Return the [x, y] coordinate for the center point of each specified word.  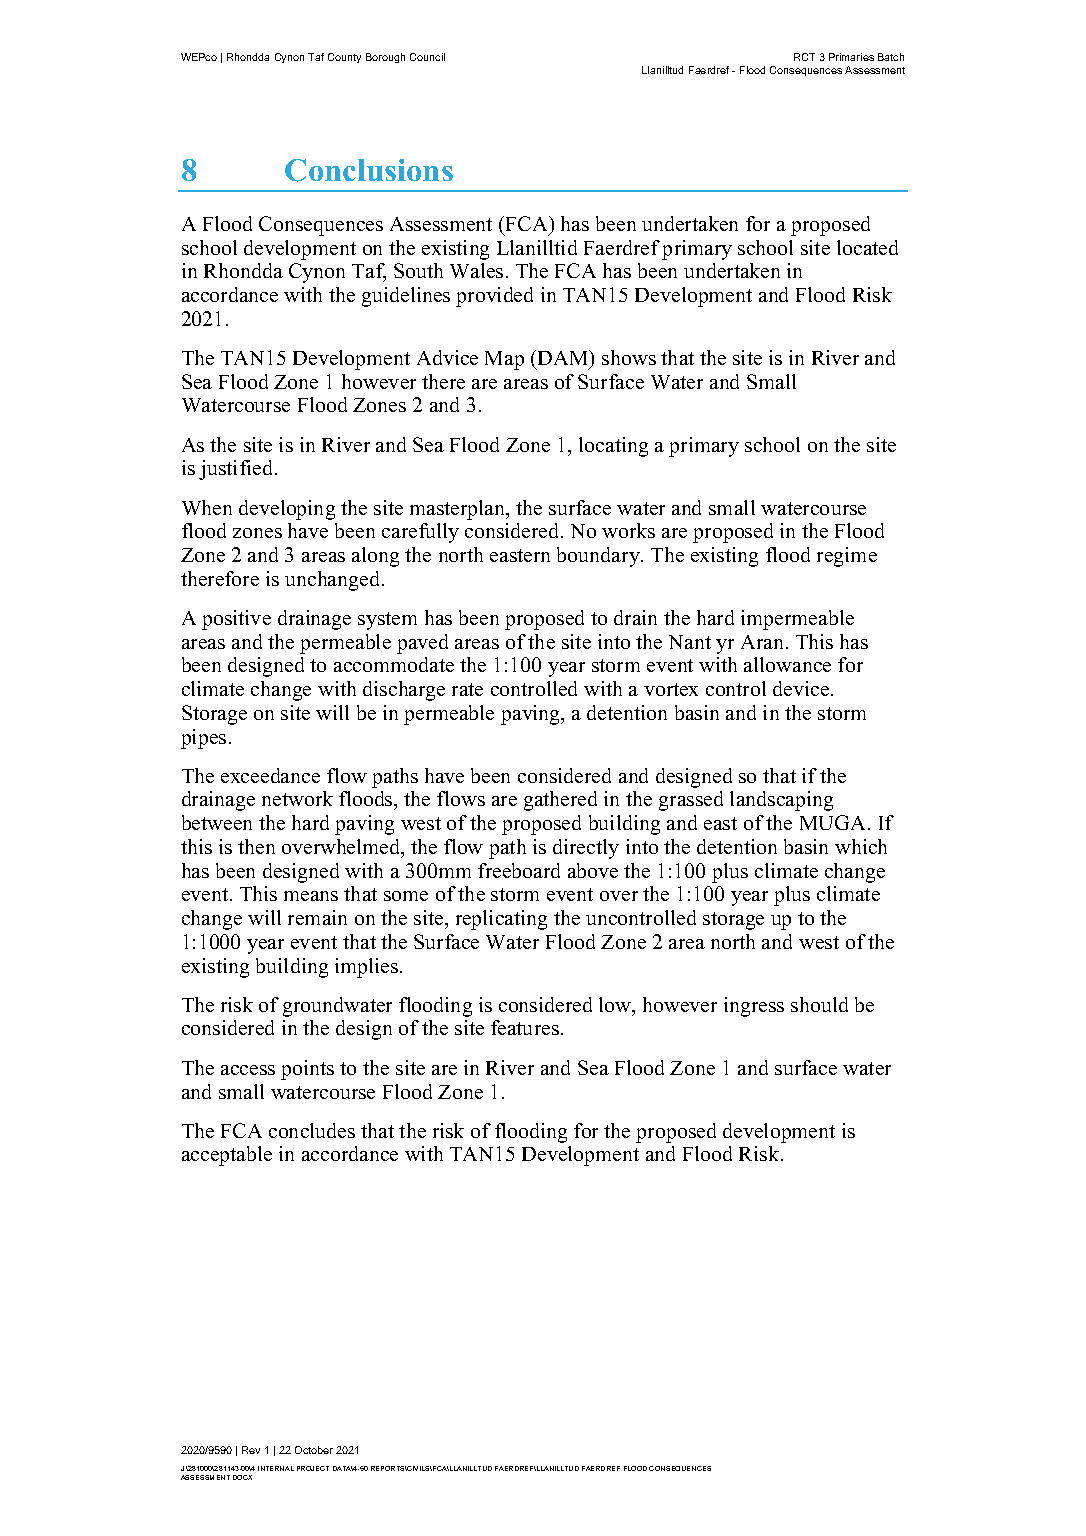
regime [847, 557]
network [297, 798]
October [314, 1450]
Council [427, 57]
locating [613, 447]
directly [586, 849]
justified [237, 470]
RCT [804, 57]
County [344, 58]
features [525, 1027]
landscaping [781, 801]
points [307, 1070]
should [819, 1004]
